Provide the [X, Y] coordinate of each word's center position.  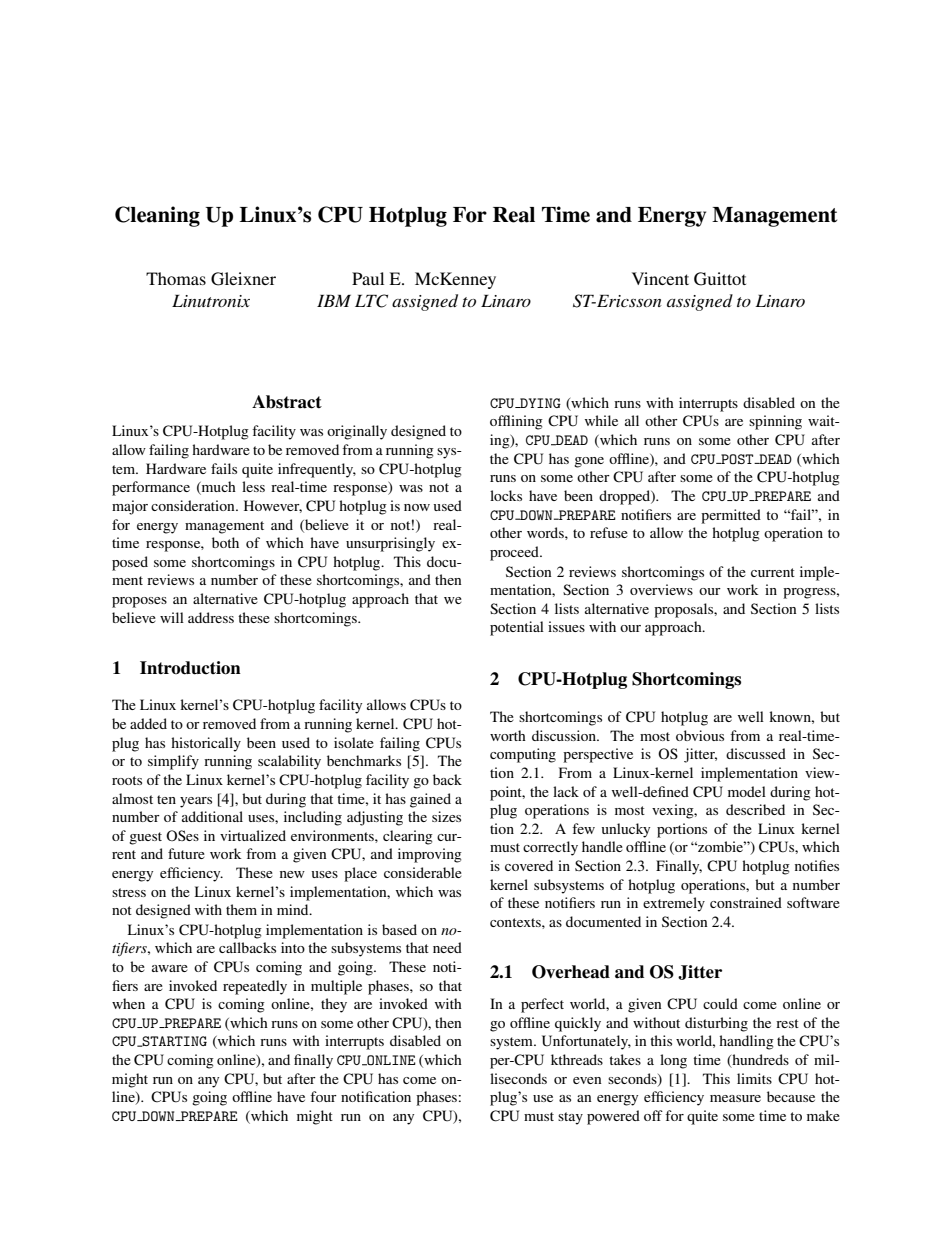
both [225, 542]
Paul [368, 278]
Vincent [660, 278]
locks [506, 495]
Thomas [176, 278]
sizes [446, 816]
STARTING [174, 1041]
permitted [731, 516]
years [196, 802]
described [755, 809]
